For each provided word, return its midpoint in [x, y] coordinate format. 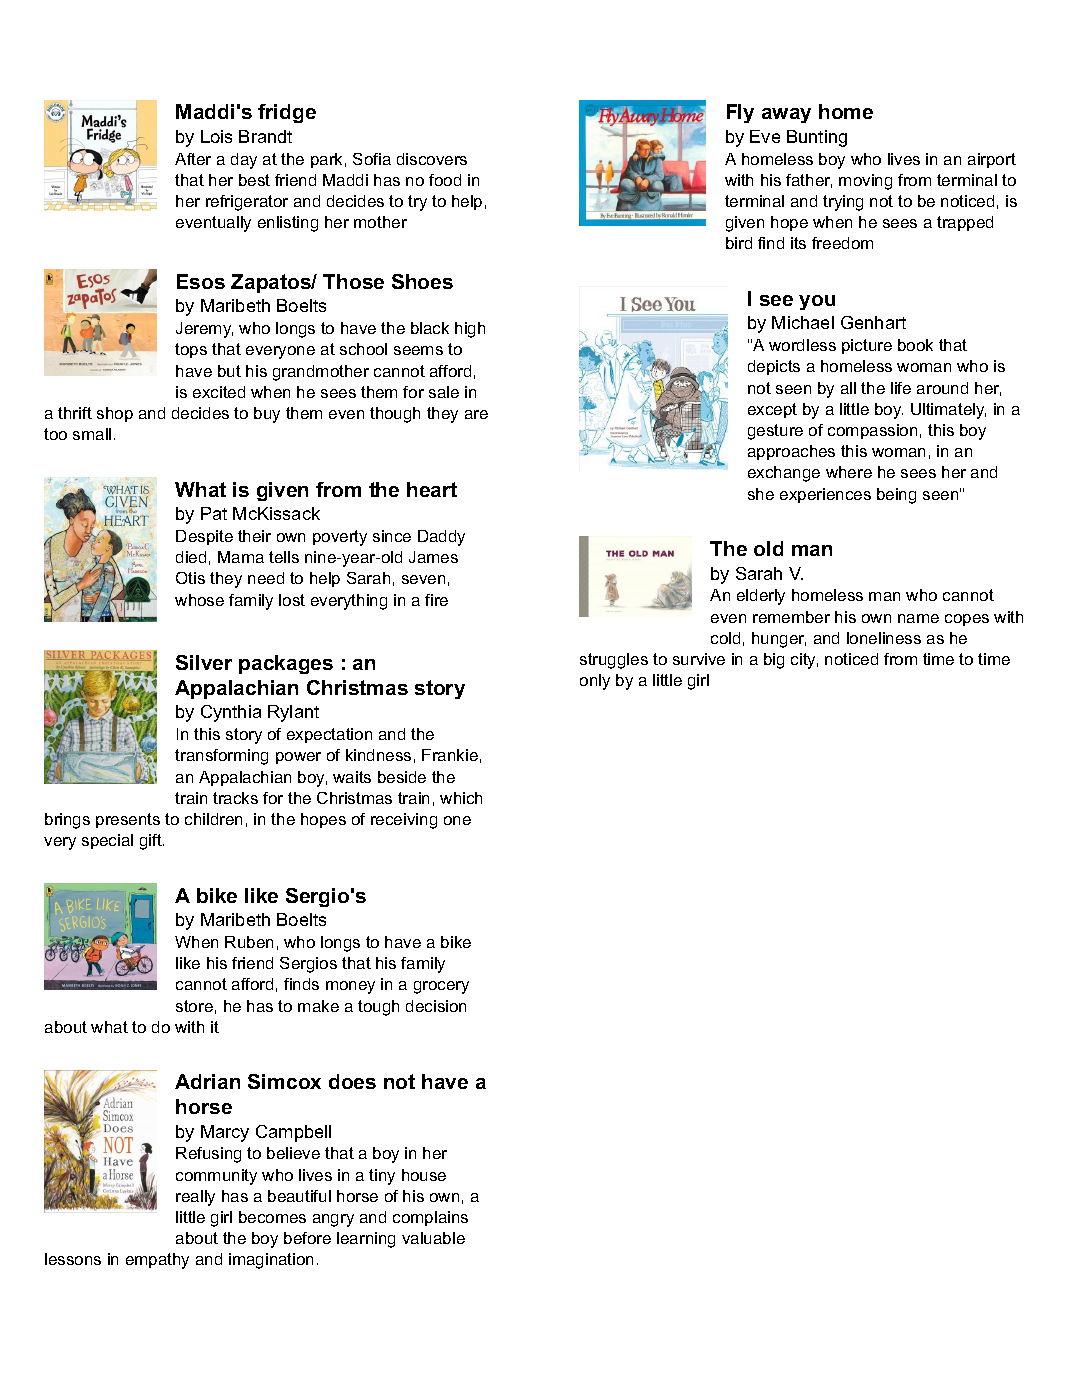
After [193, 159]
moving [865, 182]
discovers [432, 159]
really [195, 1198]
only [595, 682]
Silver [204, 662]
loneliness [884, 638]
